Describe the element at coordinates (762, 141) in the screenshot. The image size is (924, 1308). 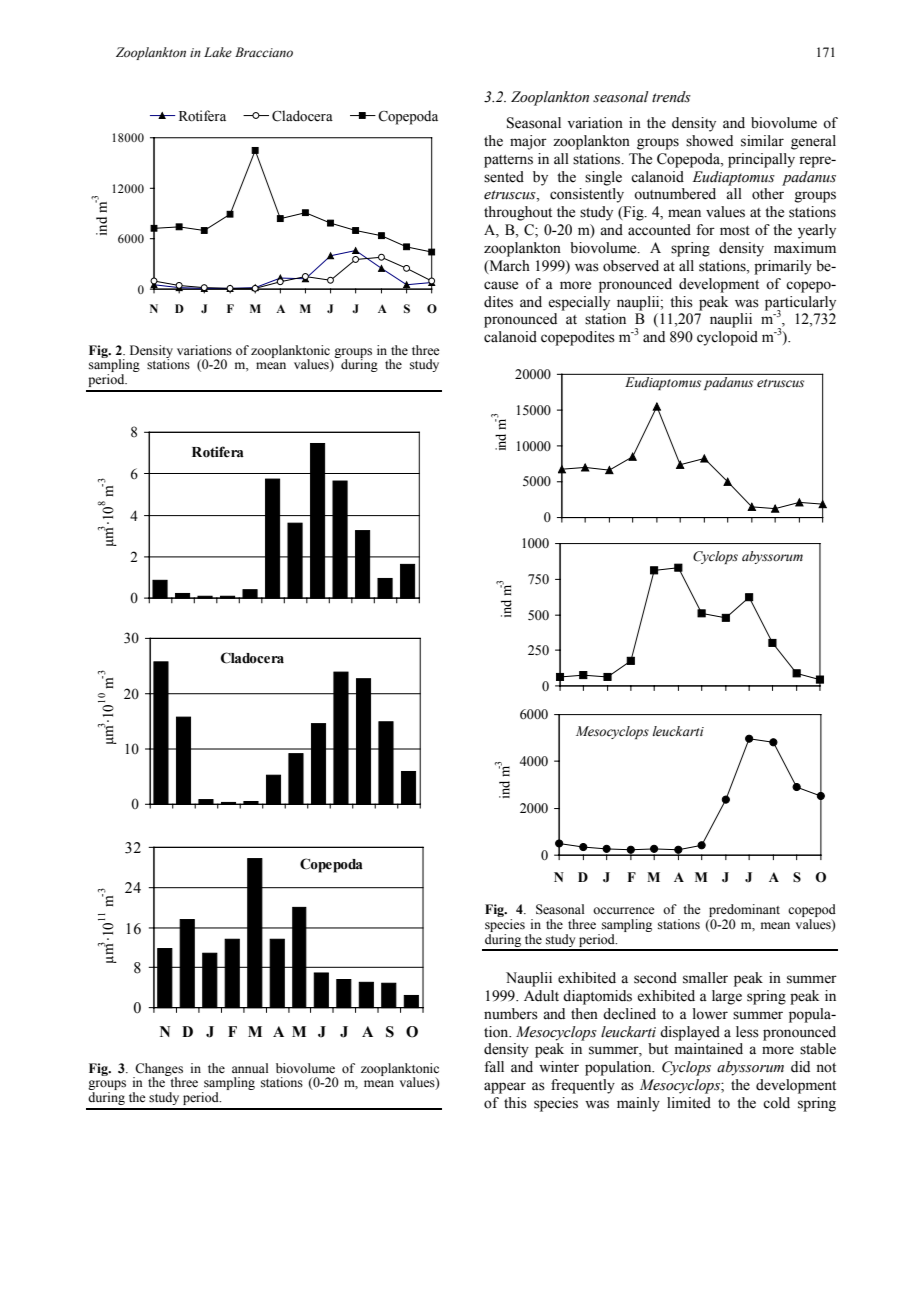
I see `similar` at that location.
